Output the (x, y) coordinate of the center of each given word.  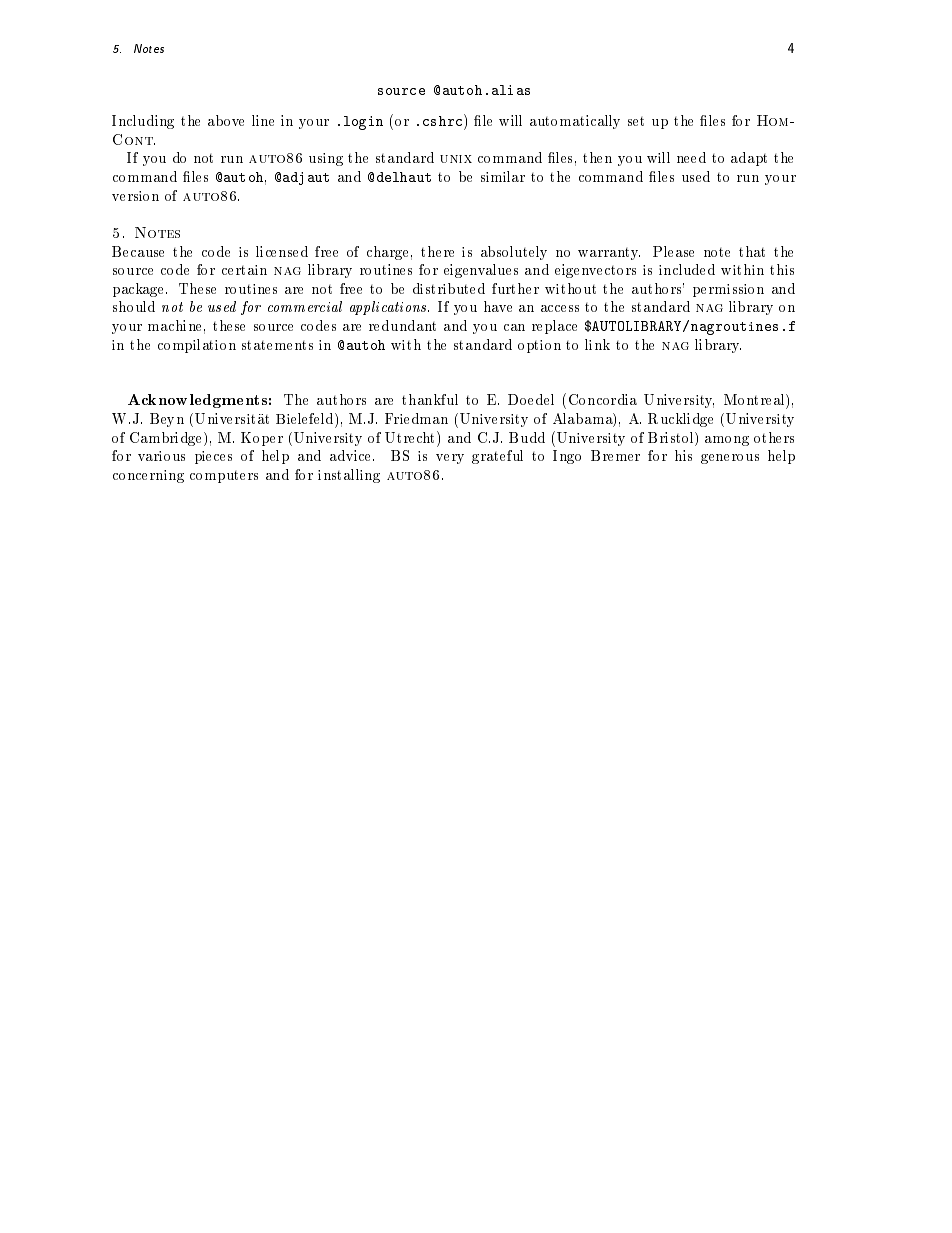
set (636, 121)
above (226, 120)
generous (730, 459)
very (450, 459)
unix (456, 159)
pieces (213, 457)
